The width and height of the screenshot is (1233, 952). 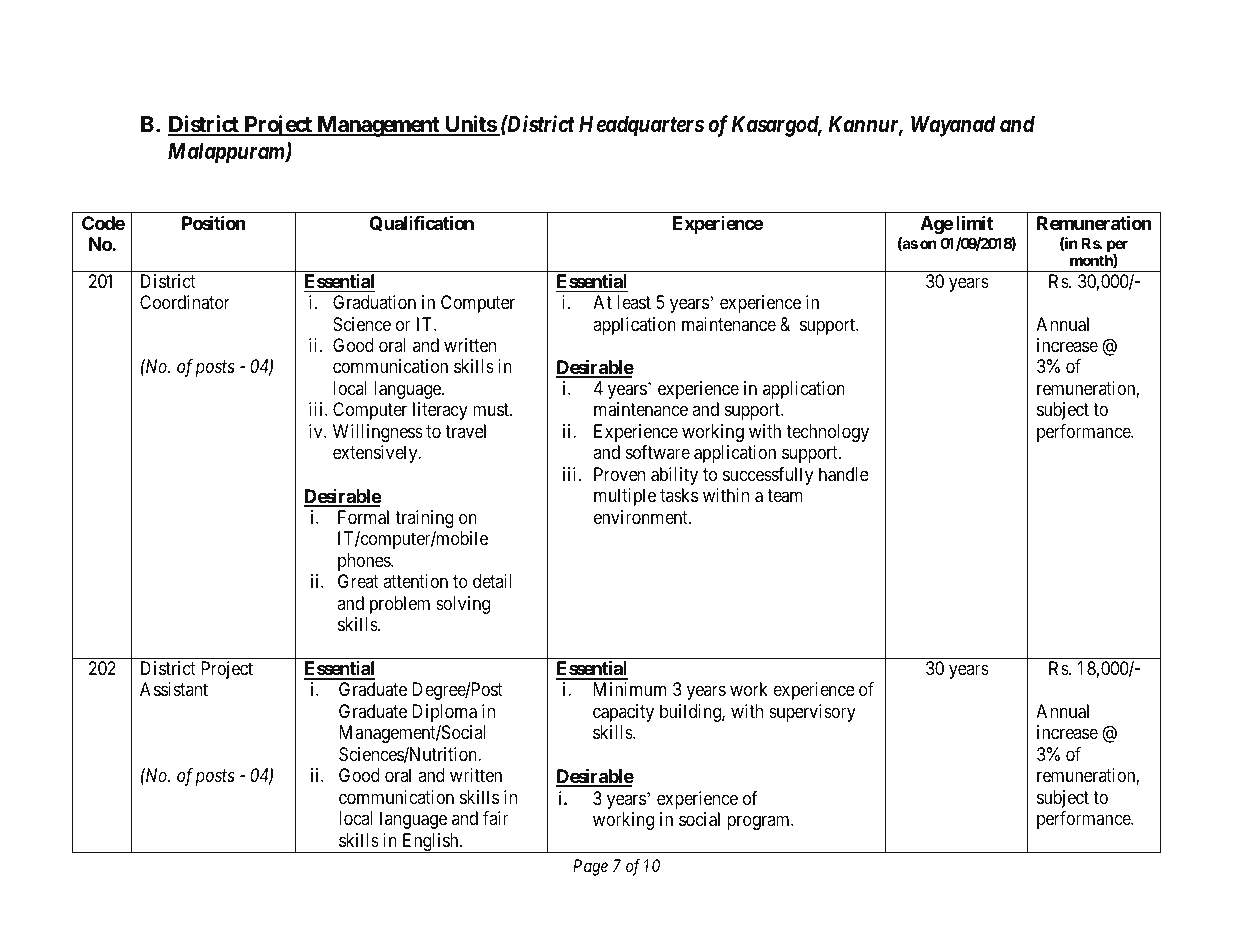 I want to click on limit, so click(x=974, y=222).
